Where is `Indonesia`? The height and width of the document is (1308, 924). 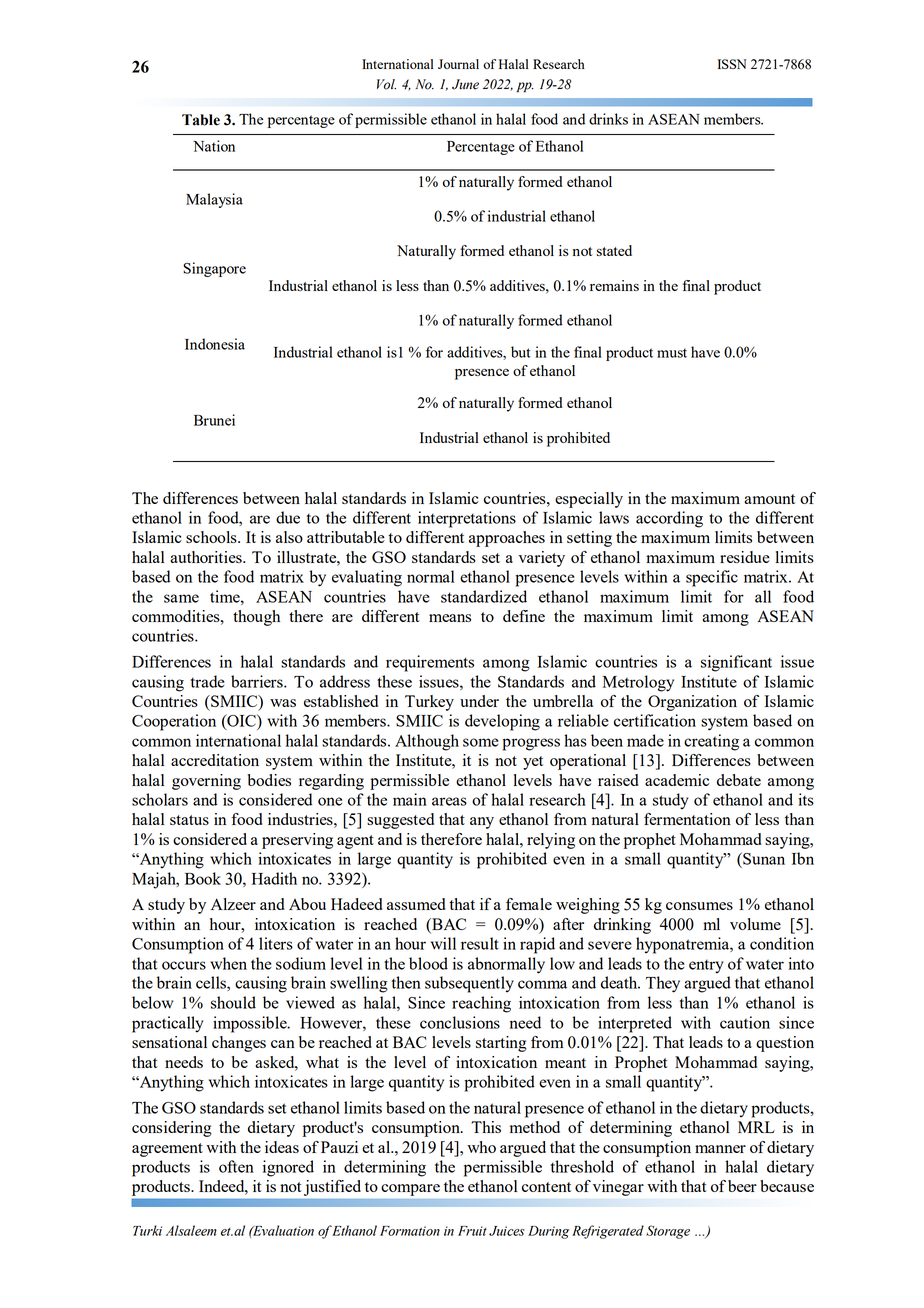
Indonesia is located at coordinates (215, 344).
